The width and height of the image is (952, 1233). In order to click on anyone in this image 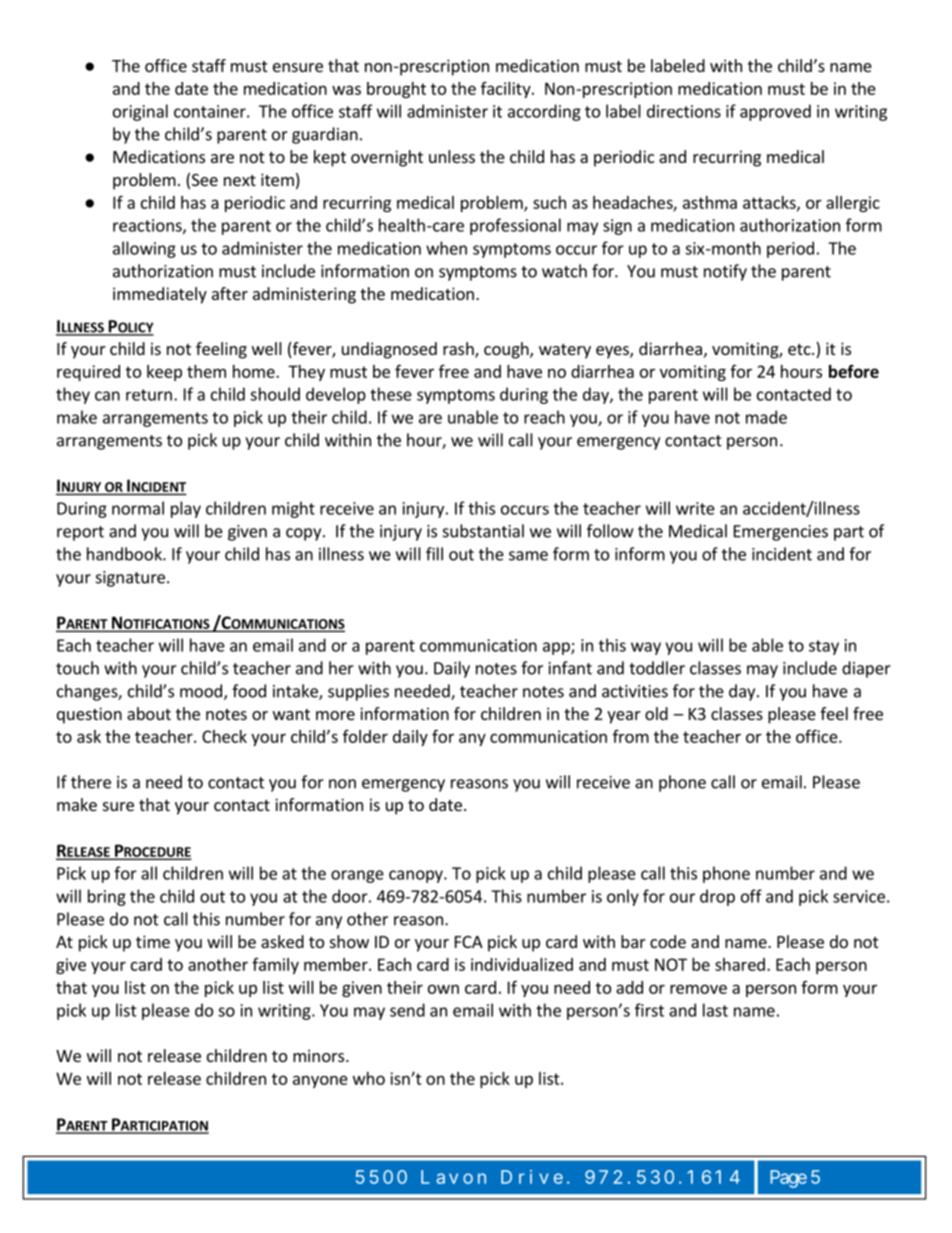, I will do `click(320, 1081)`.
